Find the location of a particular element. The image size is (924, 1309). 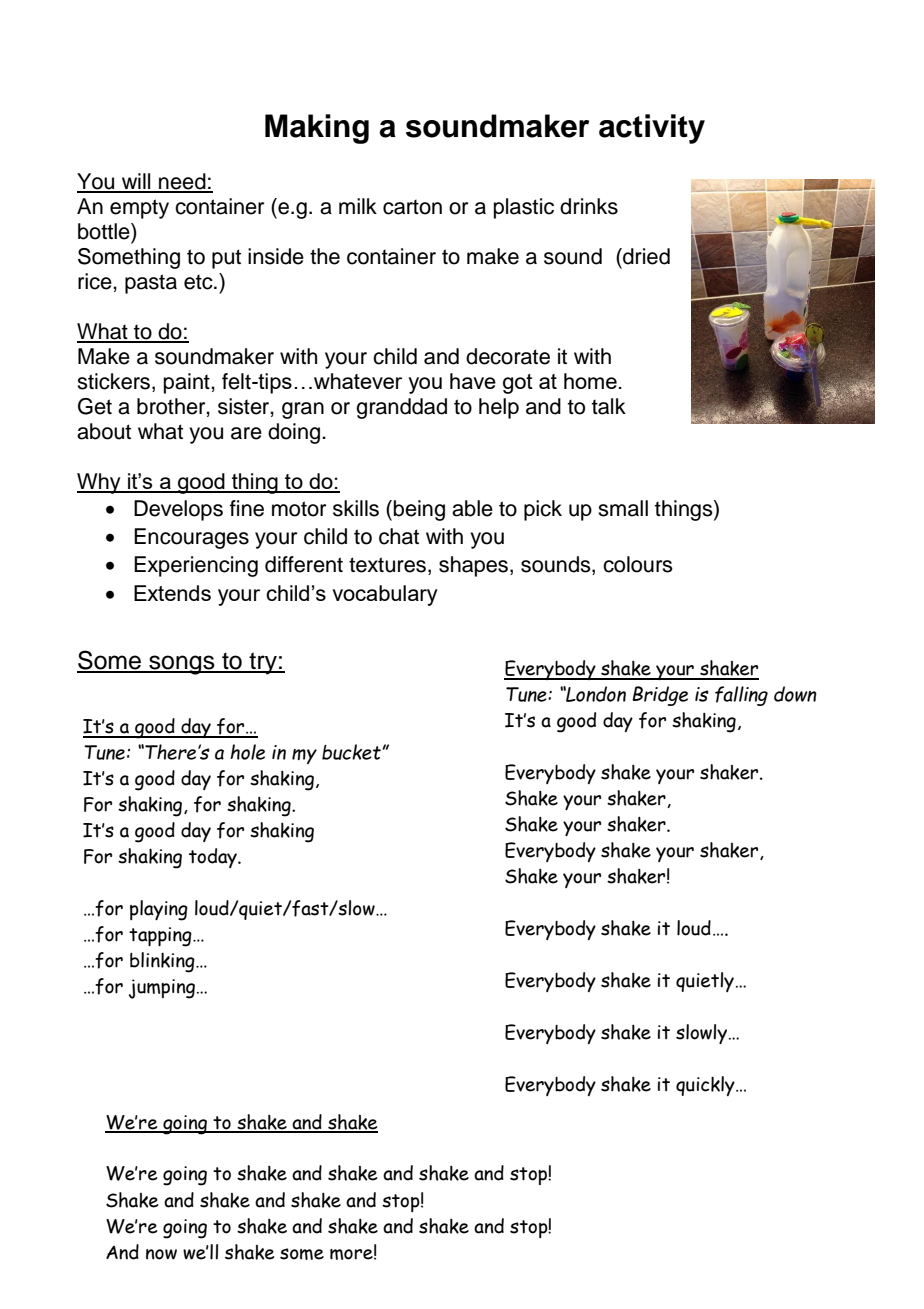

vocabulary is located at coordinates (385, 595).
